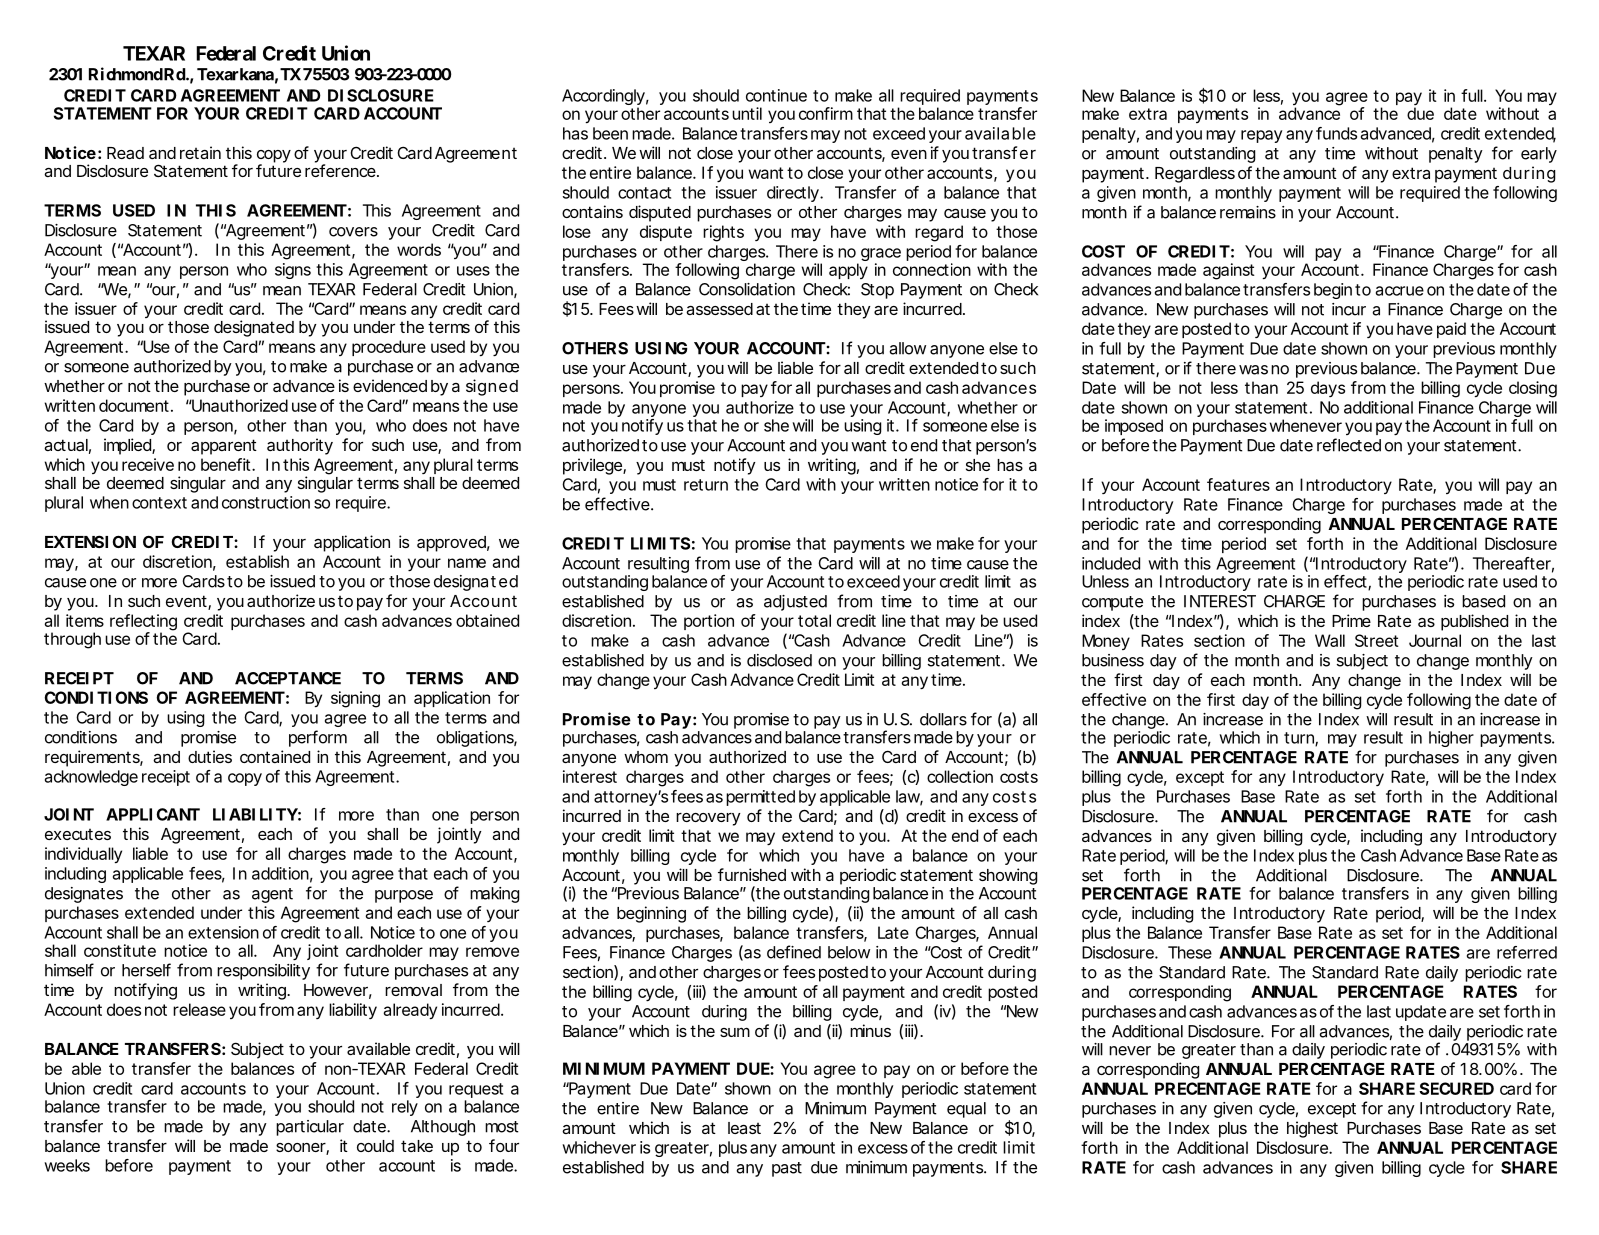 The width and height of the document is (1599, 1235). I want to click on allow, so click(907, 348).
